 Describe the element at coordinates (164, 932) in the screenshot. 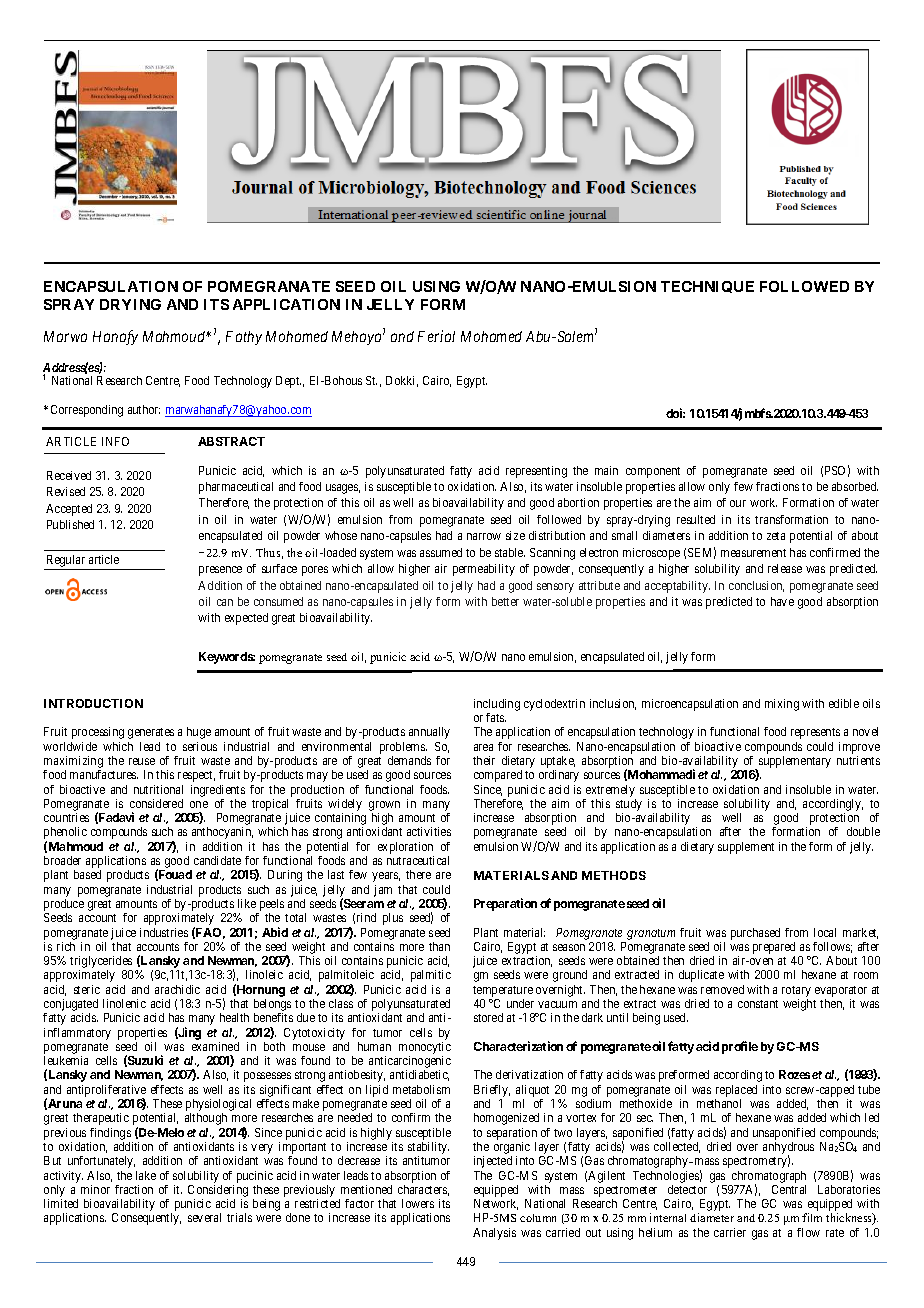

I see `industries` at that location.
